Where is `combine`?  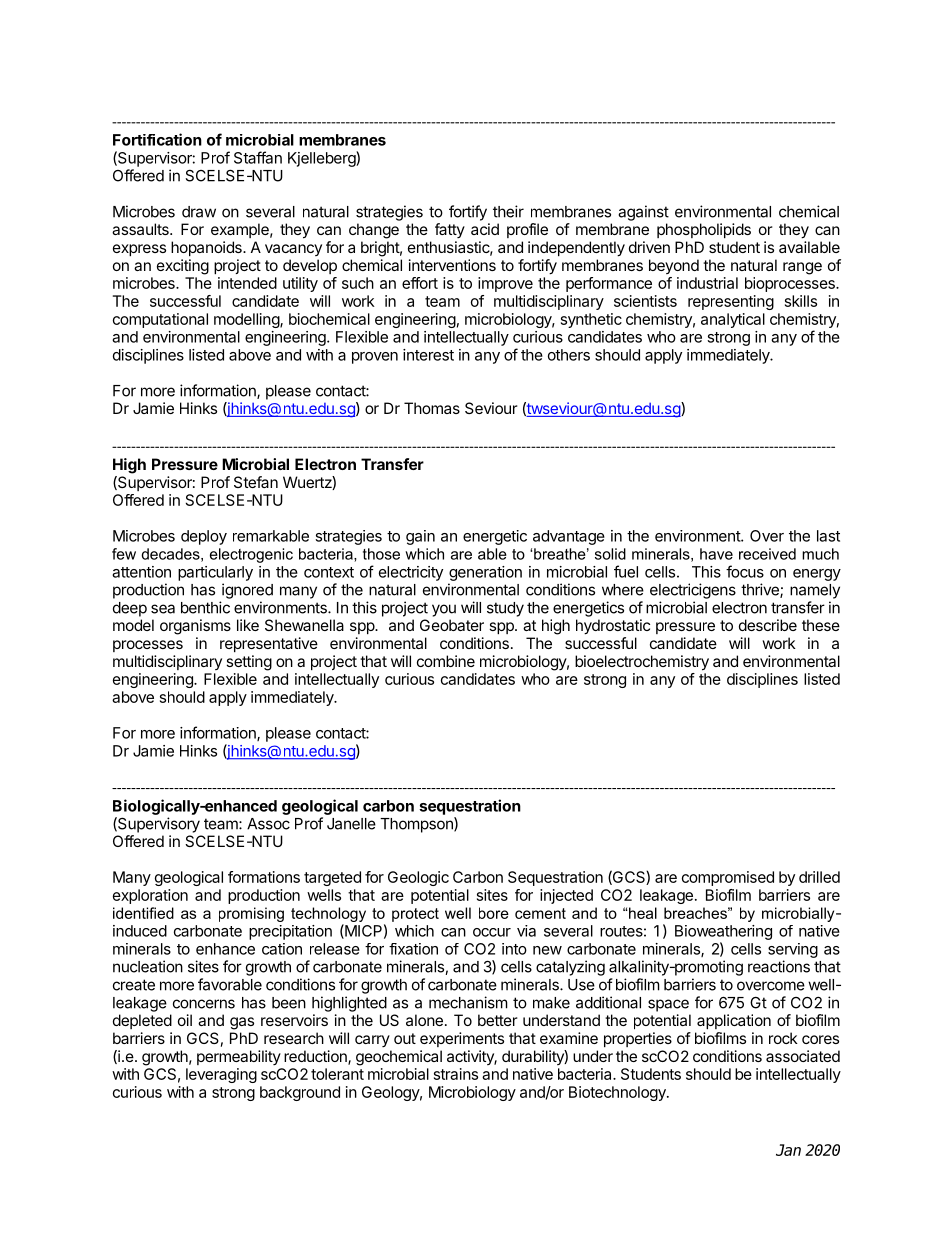
combine is located at coordinates (446, 661).
